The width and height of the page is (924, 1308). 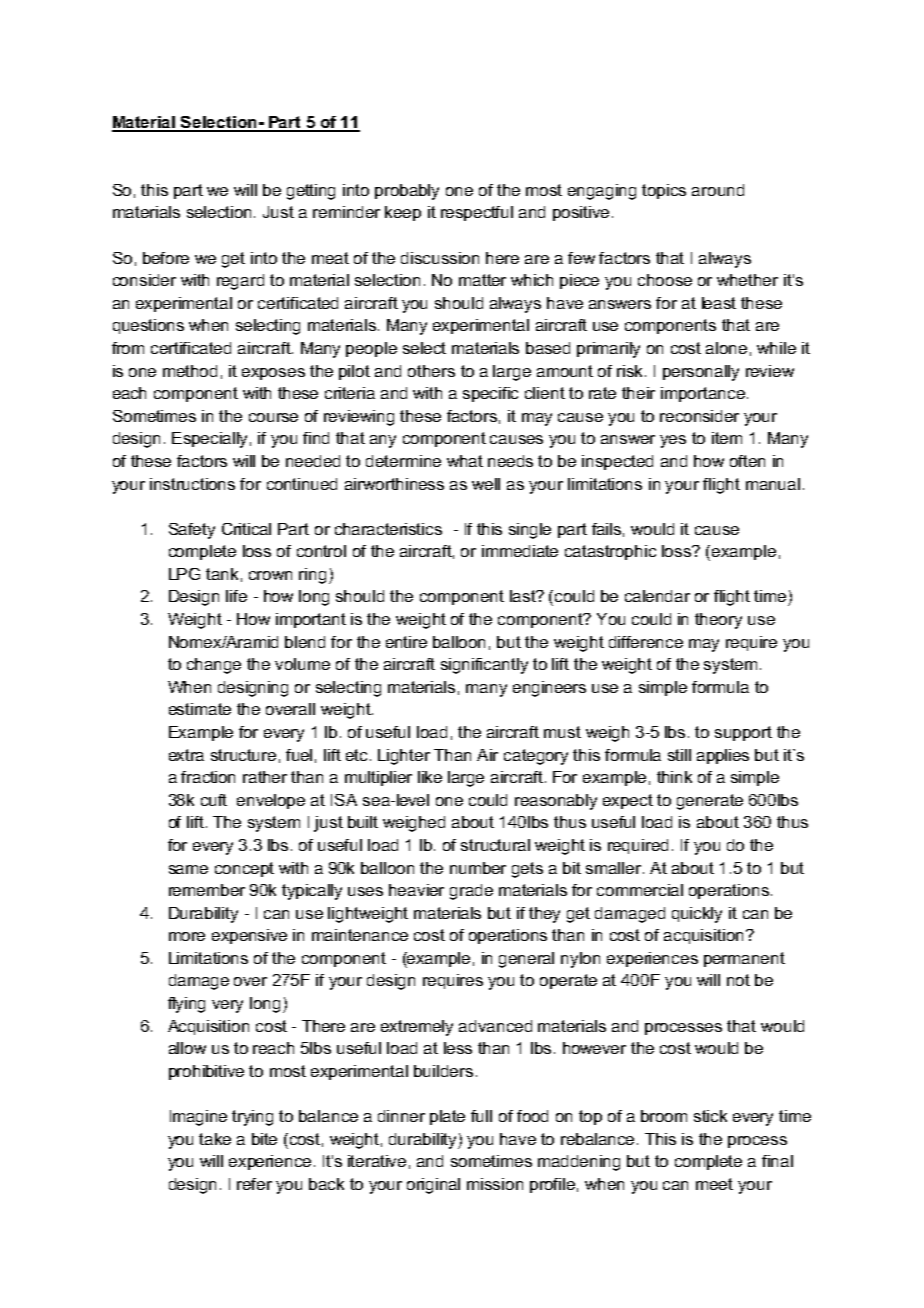 I want to click on meet, so click(x=714, y=1184).
